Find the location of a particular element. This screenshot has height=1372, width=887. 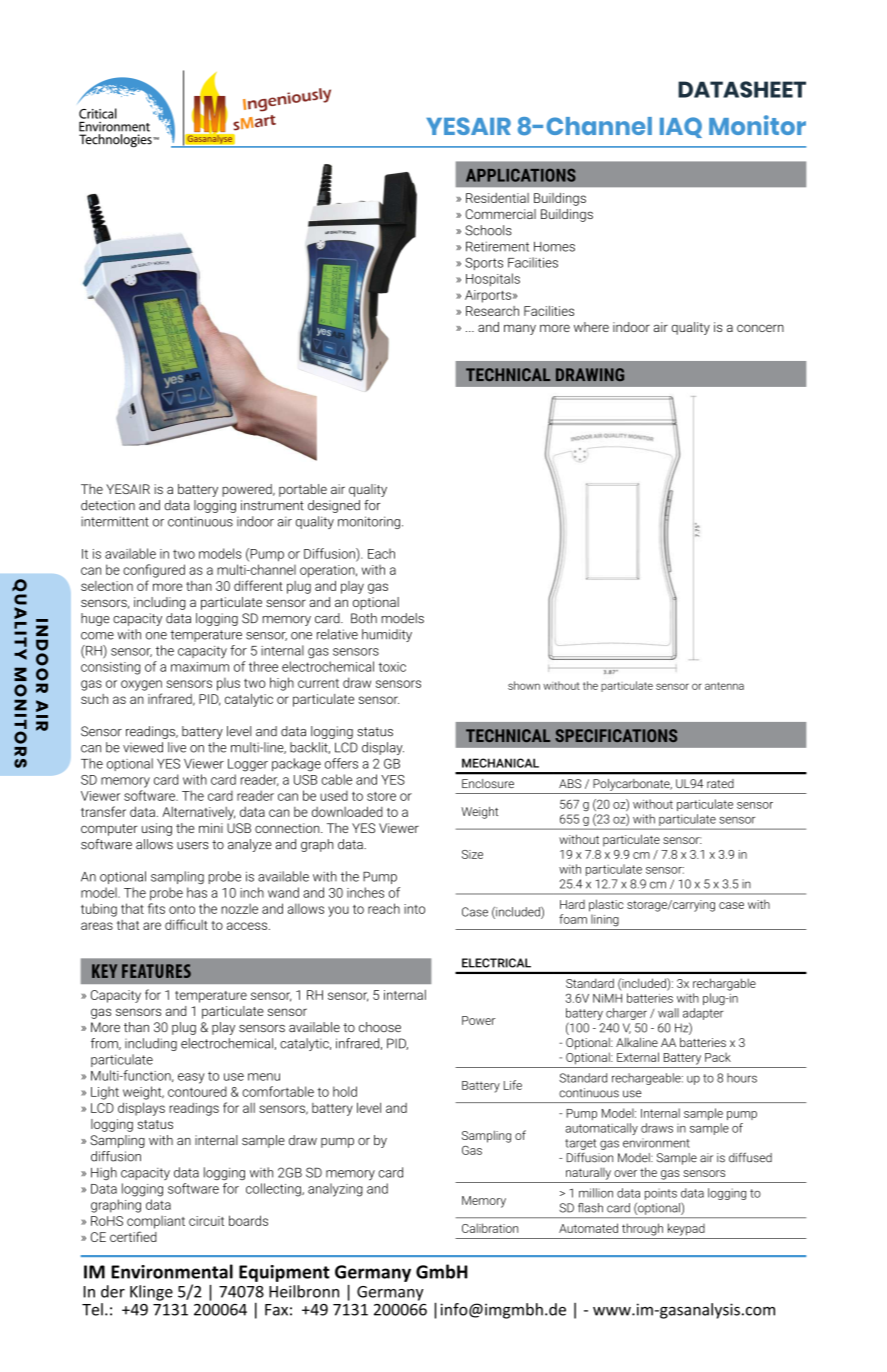

live is located at coordinates (177, 747).
